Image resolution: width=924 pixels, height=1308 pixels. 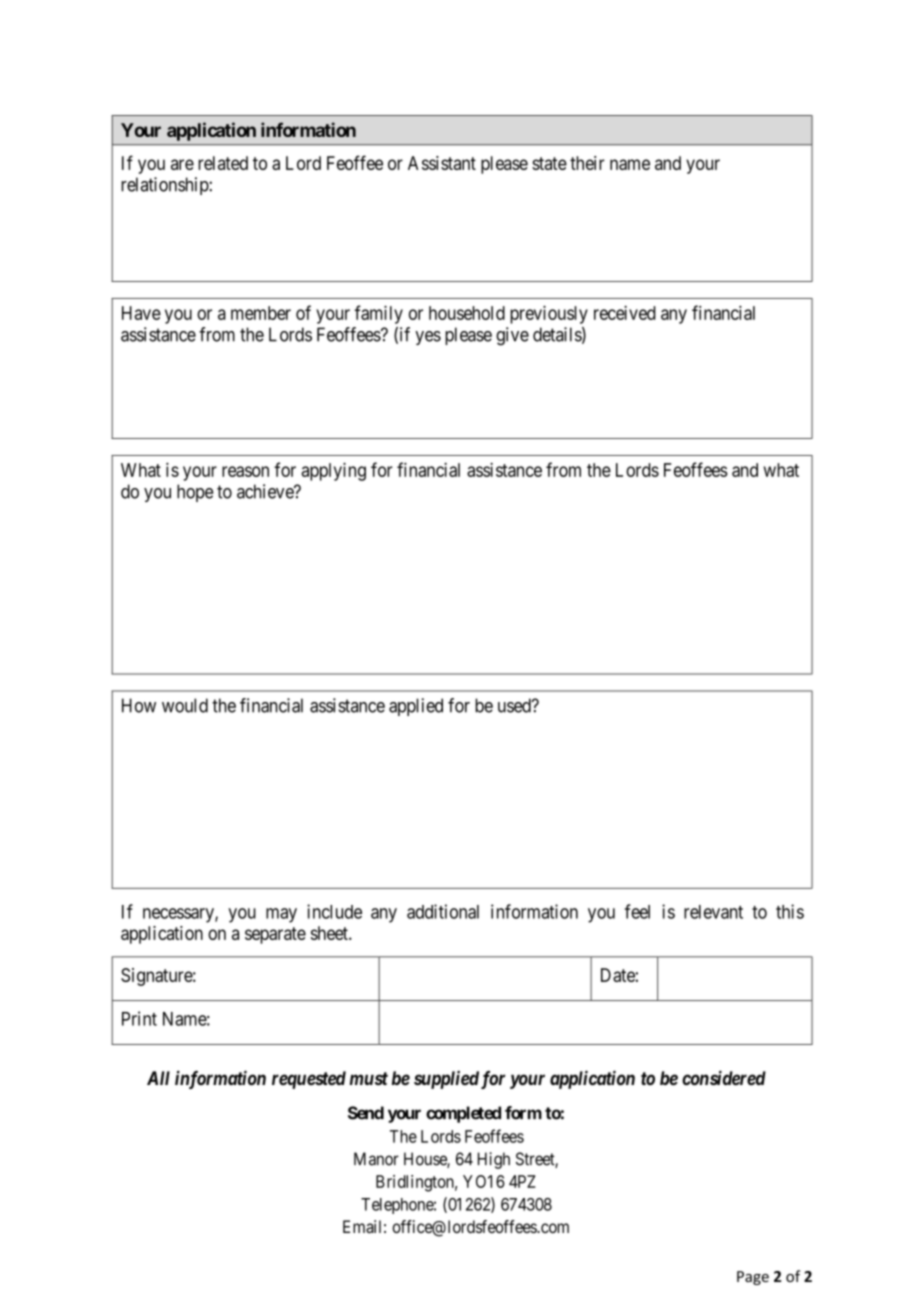 I want to click on Page, so click(x=753, y=1278).
